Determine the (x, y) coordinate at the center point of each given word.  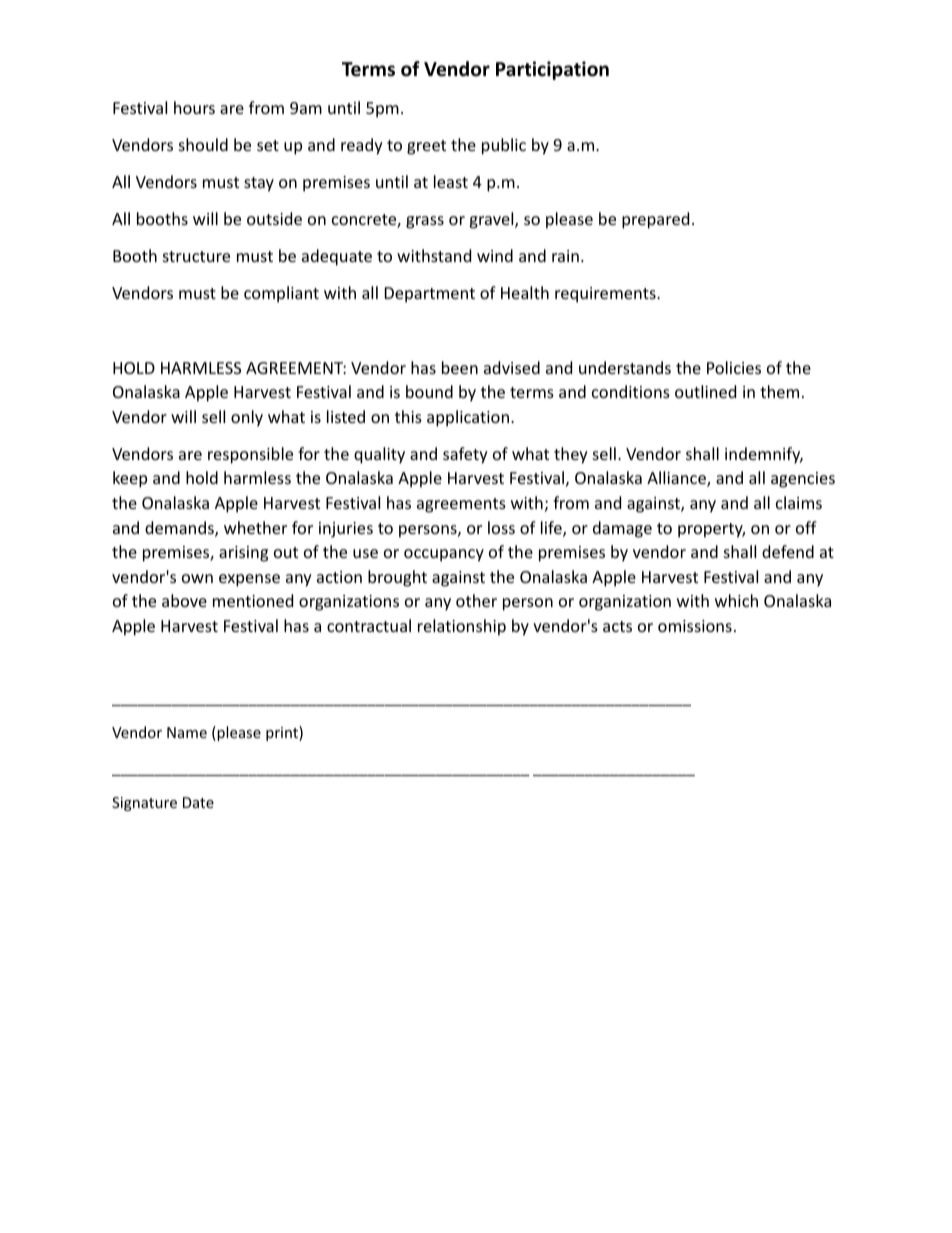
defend (788, 551)
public (504, 146)
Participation (552, 70)
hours (194, 107)
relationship (462, 627)
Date (198, 802)
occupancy (444, 555)
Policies (734, 367)
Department (430, 295)
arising (243, 554)
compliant (281, 294)
